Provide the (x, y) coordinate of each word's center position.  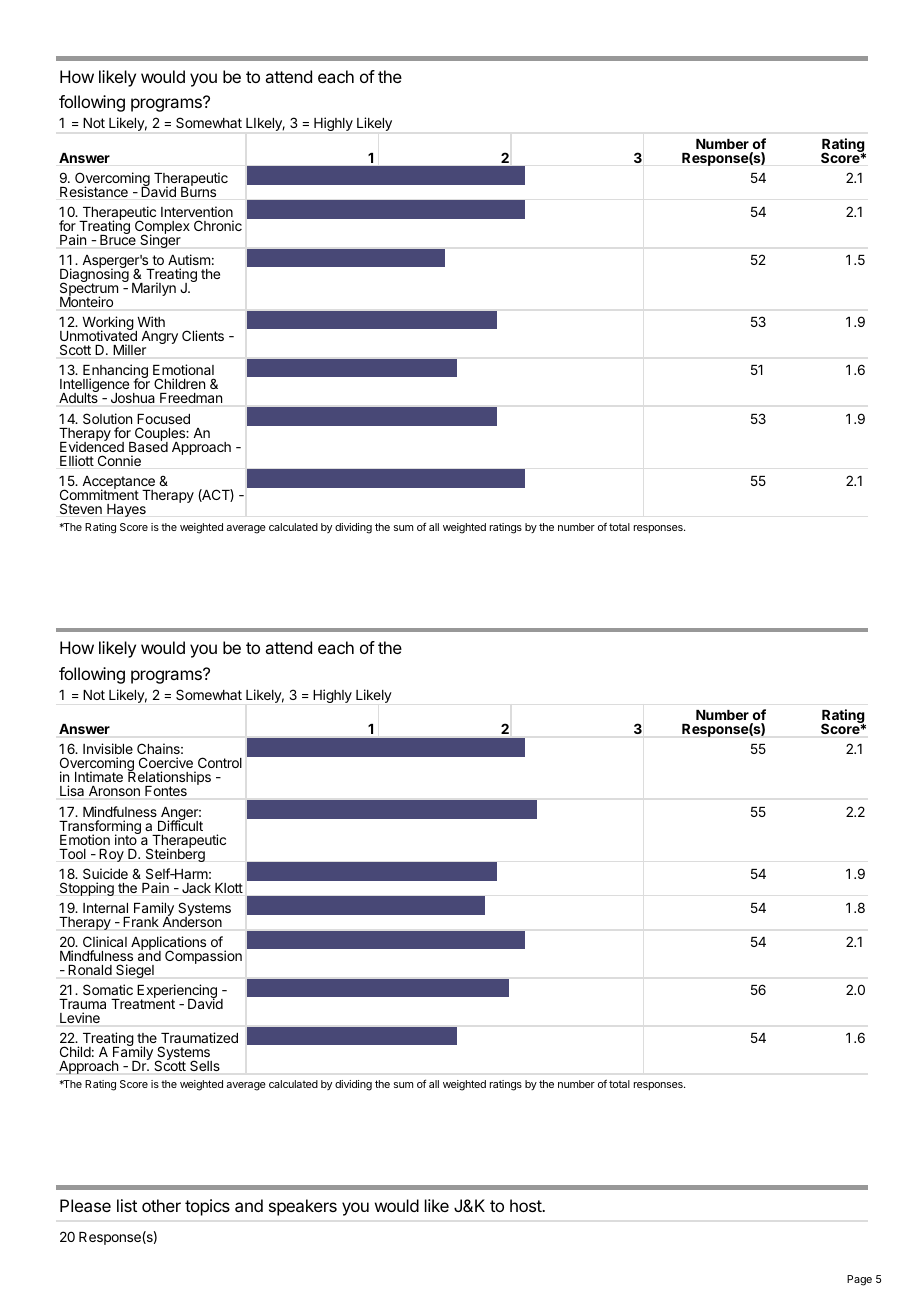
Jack (196, 888)
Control (218, 764)
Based (148, 446)
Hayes (126, 510)
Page (859, 1280)
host (526, 1205)
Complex (162, 228)
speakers (303, 1207)
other (161, 1205)
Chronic (218, 225)
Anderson (192, 921)
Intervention (197, 211)
